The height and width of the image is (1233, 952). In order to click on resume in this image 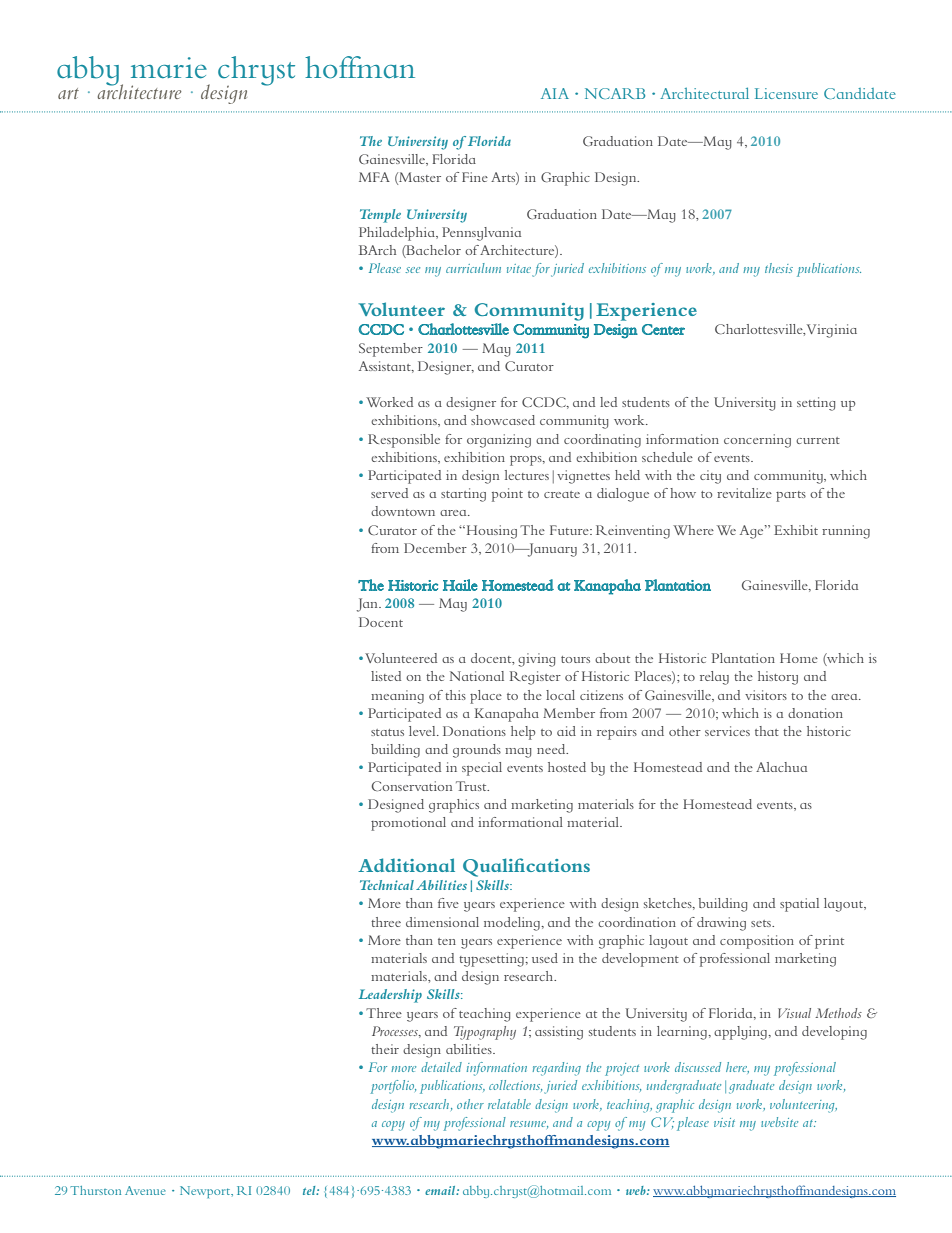, I will do `click(529, 1125)`.
